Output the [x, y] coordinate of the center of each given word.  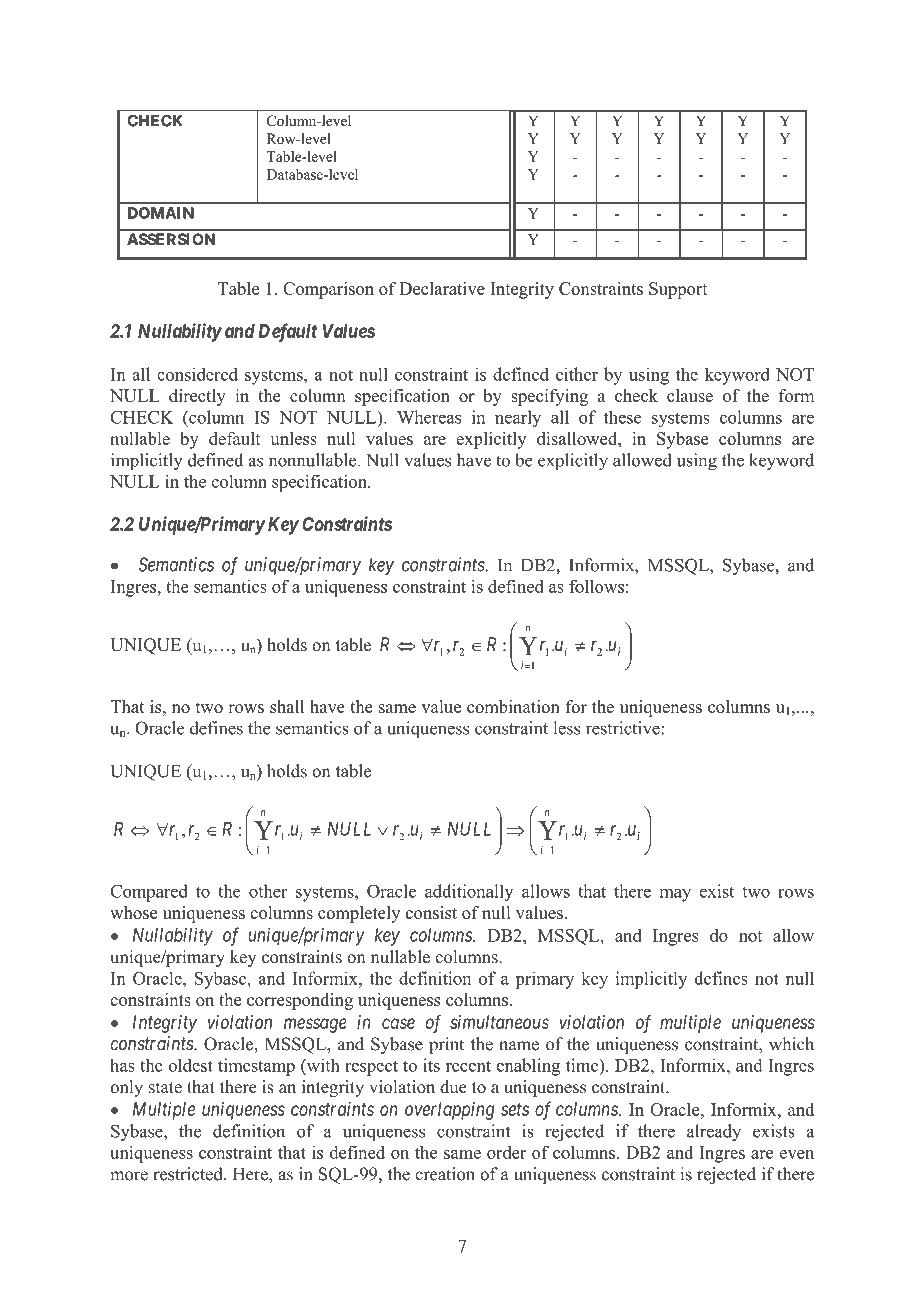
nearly [518, 419]
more [129, 1176]
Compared [149, 893]
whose [133, 912]
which [791, 1044]
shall [287, 706]
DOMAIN [161, 213]
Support [678, 290]
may [675, 895]
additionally [469, 893]
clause [690, 395]
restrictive [623, 728]
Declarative [442, 288]
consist [431, 912]
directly [197, 397]
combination [513, 706]
